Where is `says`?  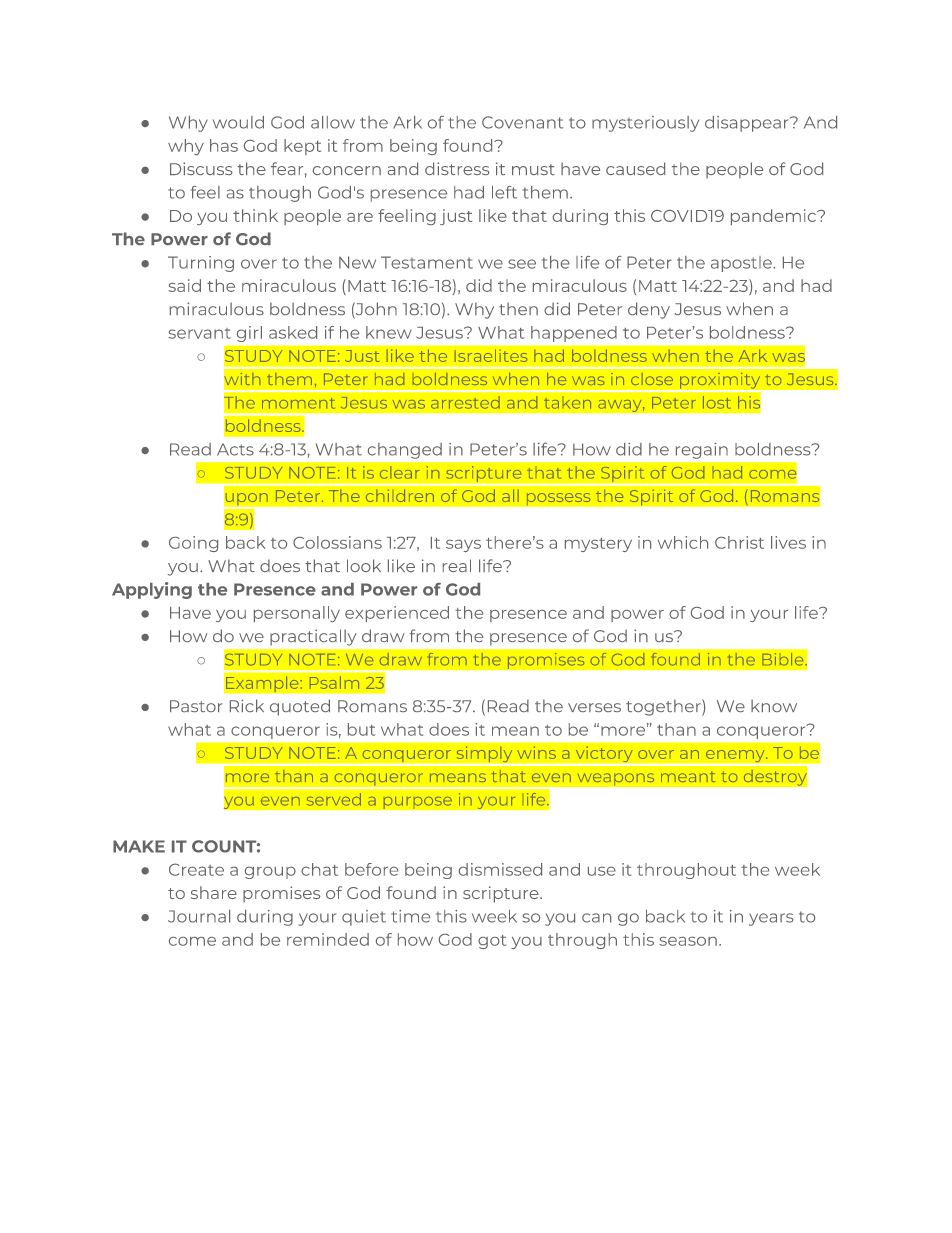
says is located at coordinates (463, 546).
